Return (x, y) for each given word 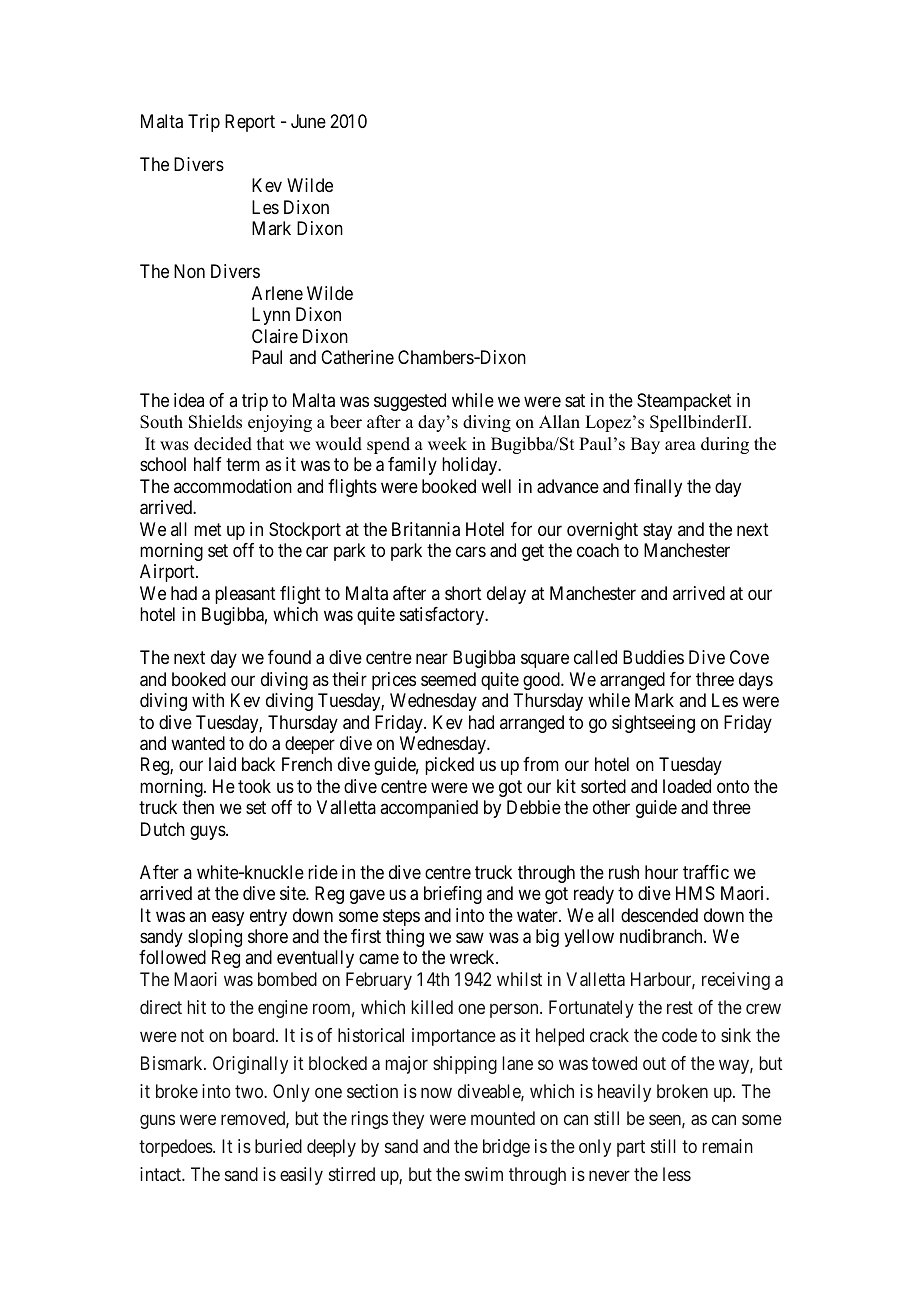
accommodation (233, 486)
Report (250, 123)
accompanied (429, 809)
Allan (559, 421)
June (308, 121)
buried (278, 1146)
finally (658, 488)
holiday (471, 466)
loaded (687, 786)
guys (208, 832)
